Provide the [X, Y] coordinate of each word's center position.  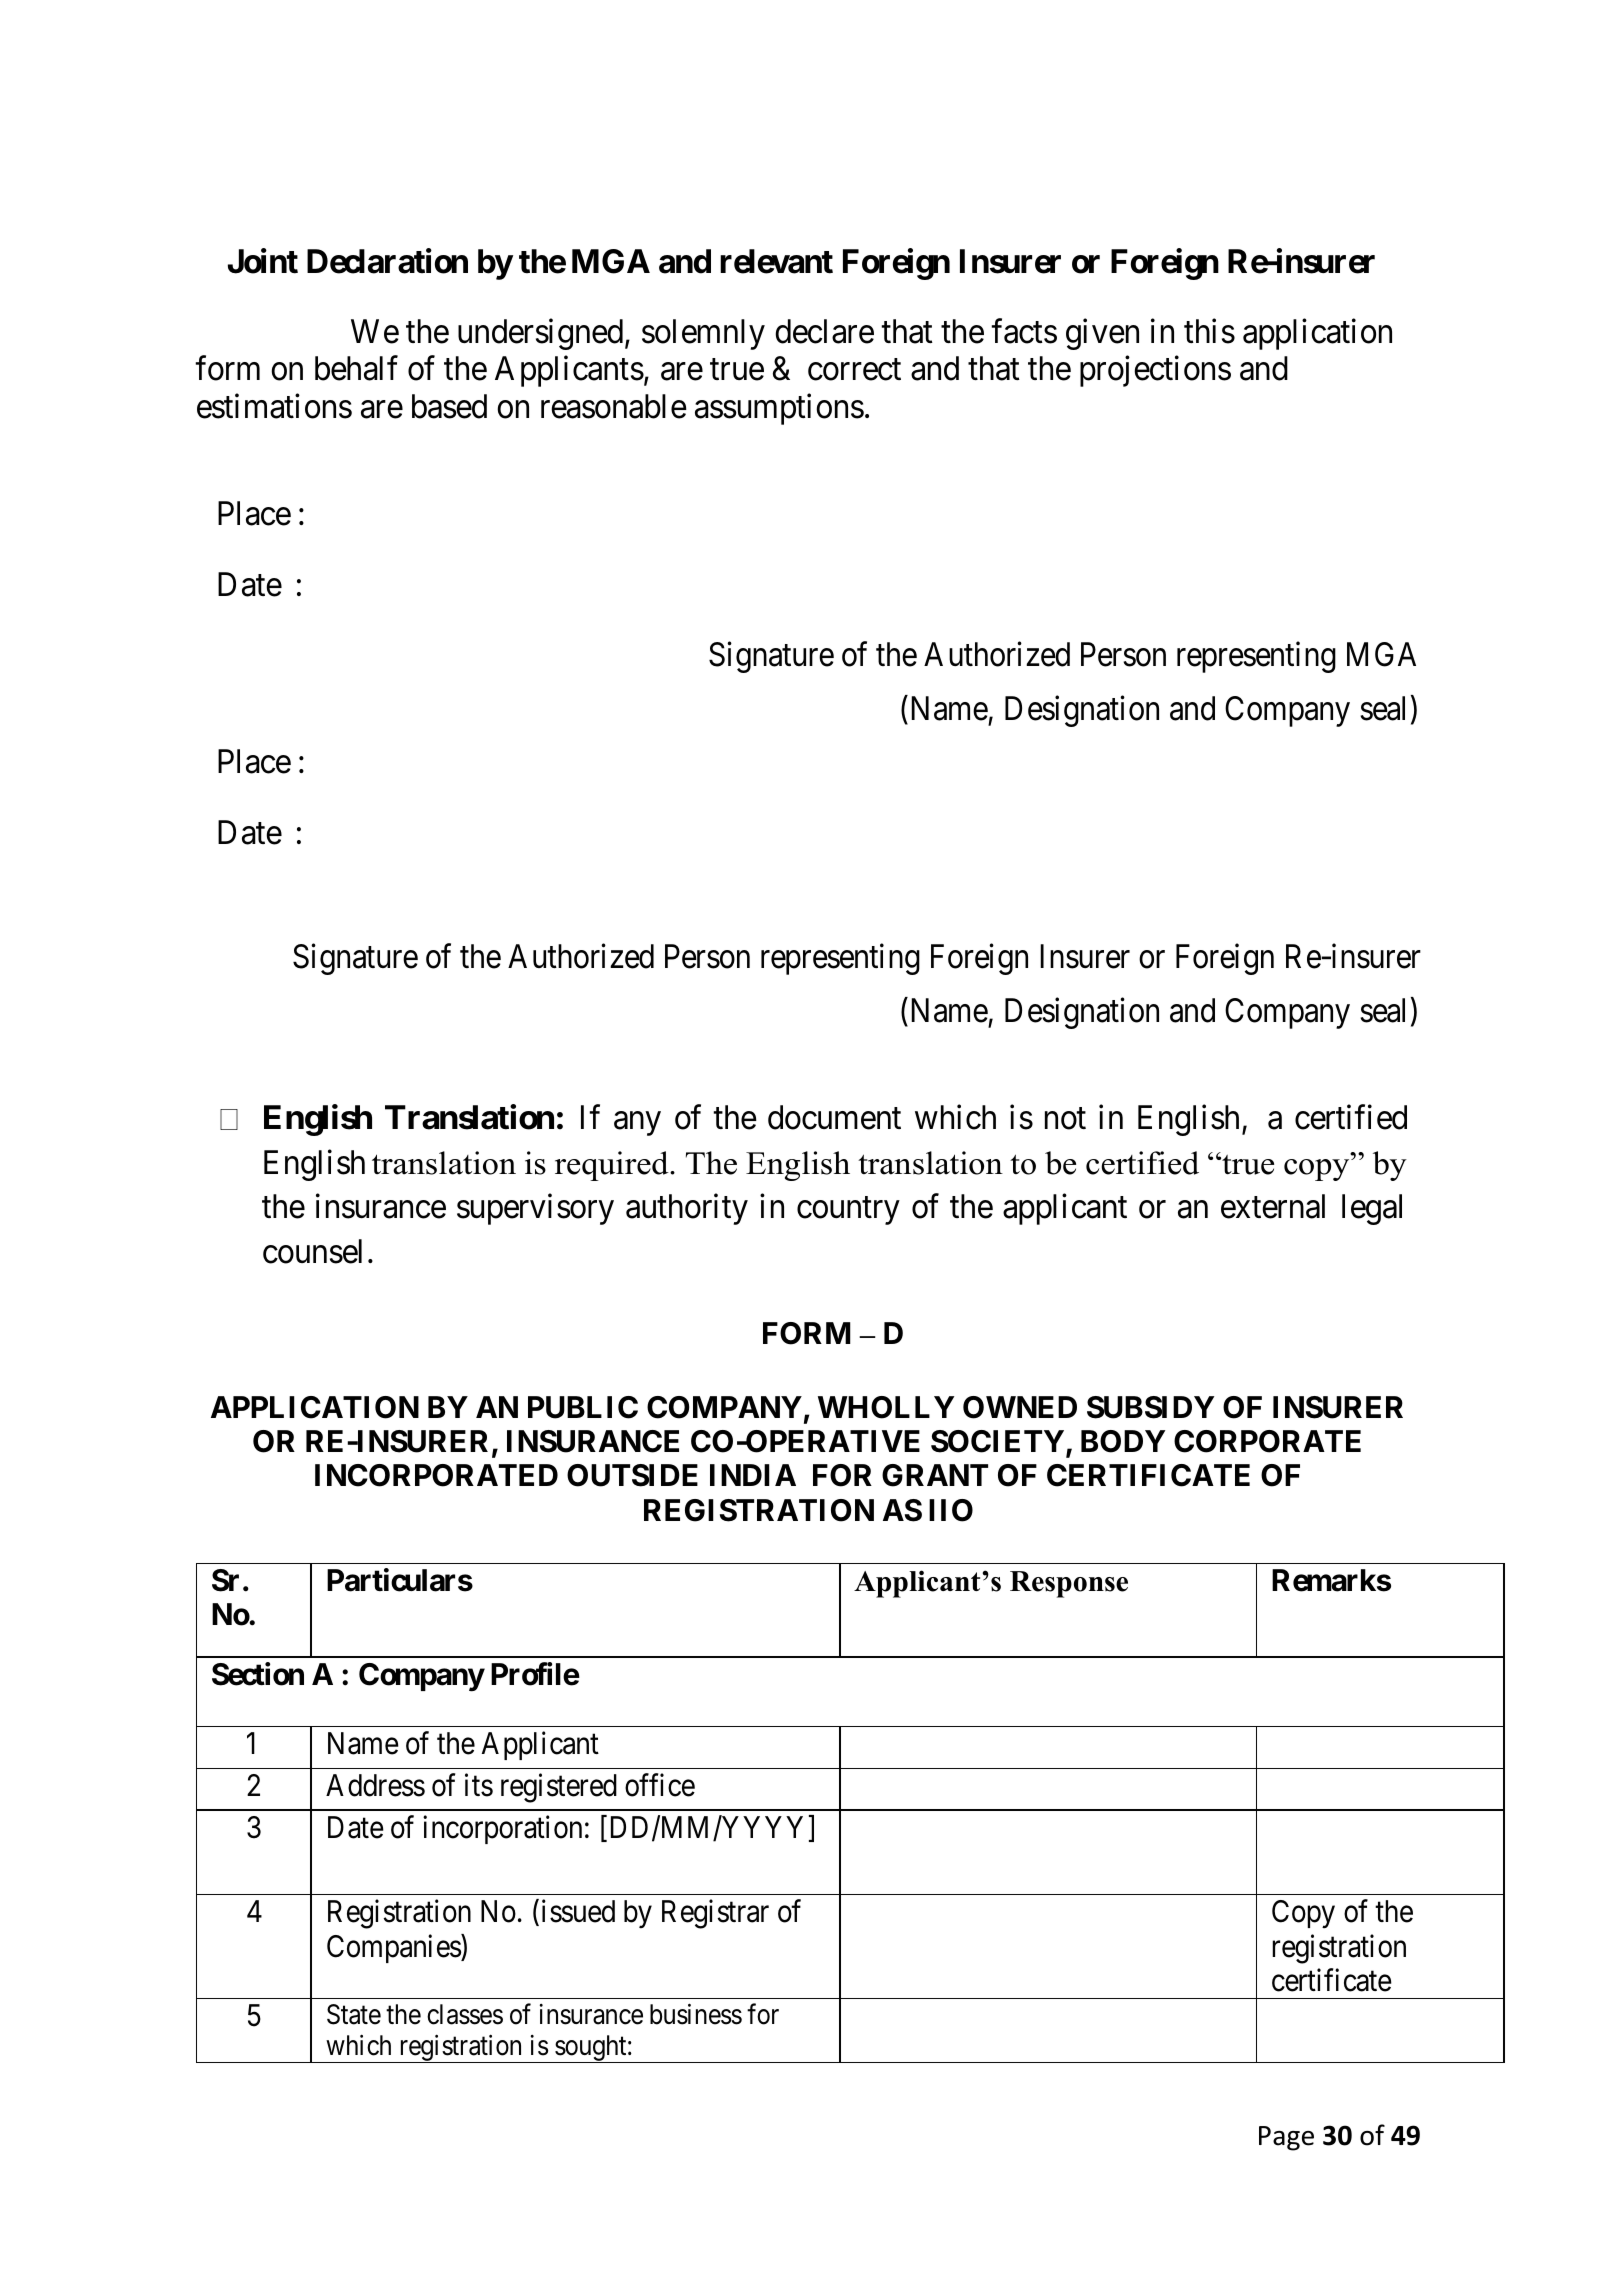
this [1209, 331]
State [354, 2014]
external [1273, 1206]
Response [1069, 1584]
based [449, 406]
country [848, 1211]
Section [258, 1674]
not [1065, 1119]
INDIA [753, 1475]
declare [824, 331]
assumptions [779, 409]
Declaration [387, 261]
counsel [312, 1251]
